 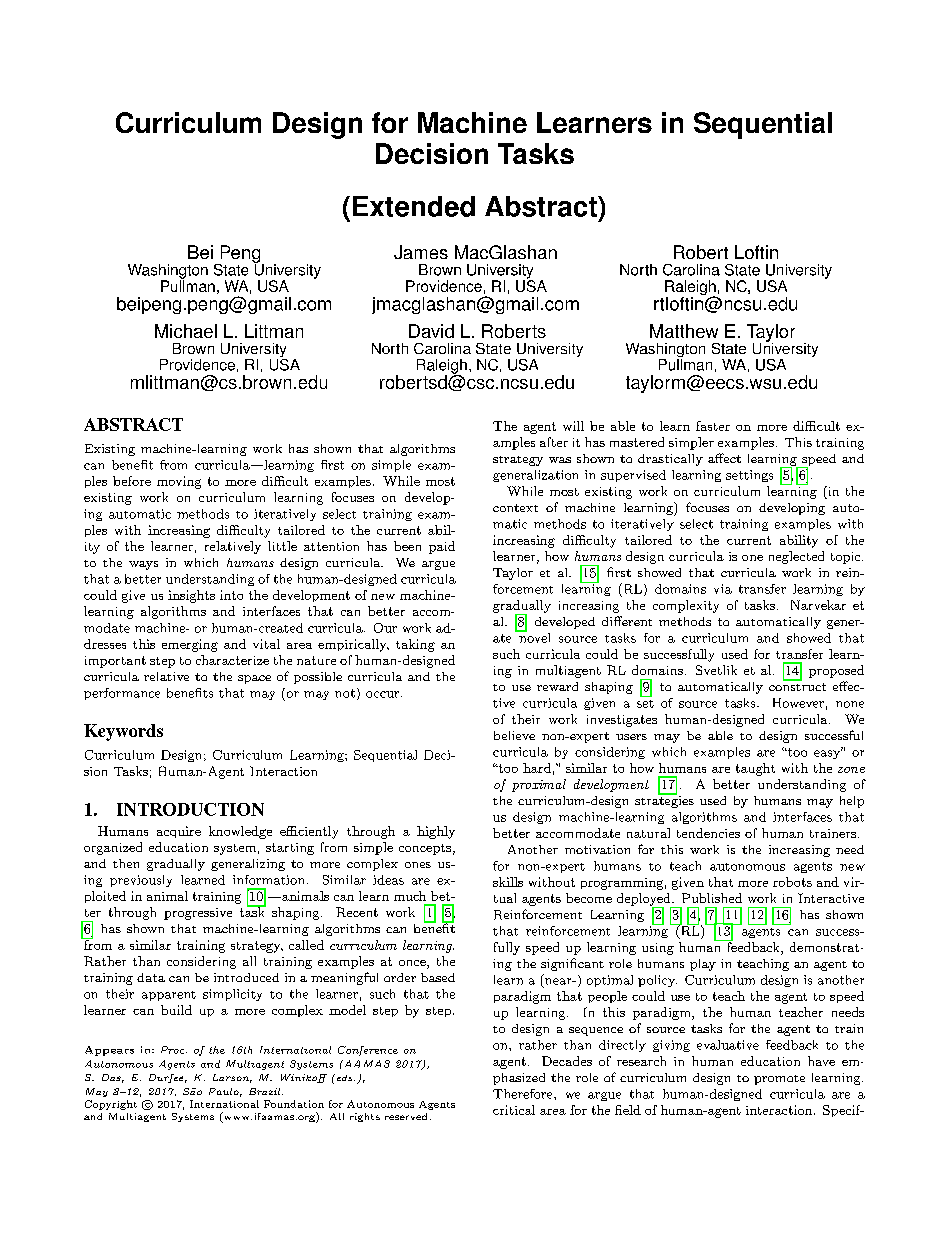 I want to click on Matthew, so click(x=684, y=331).
